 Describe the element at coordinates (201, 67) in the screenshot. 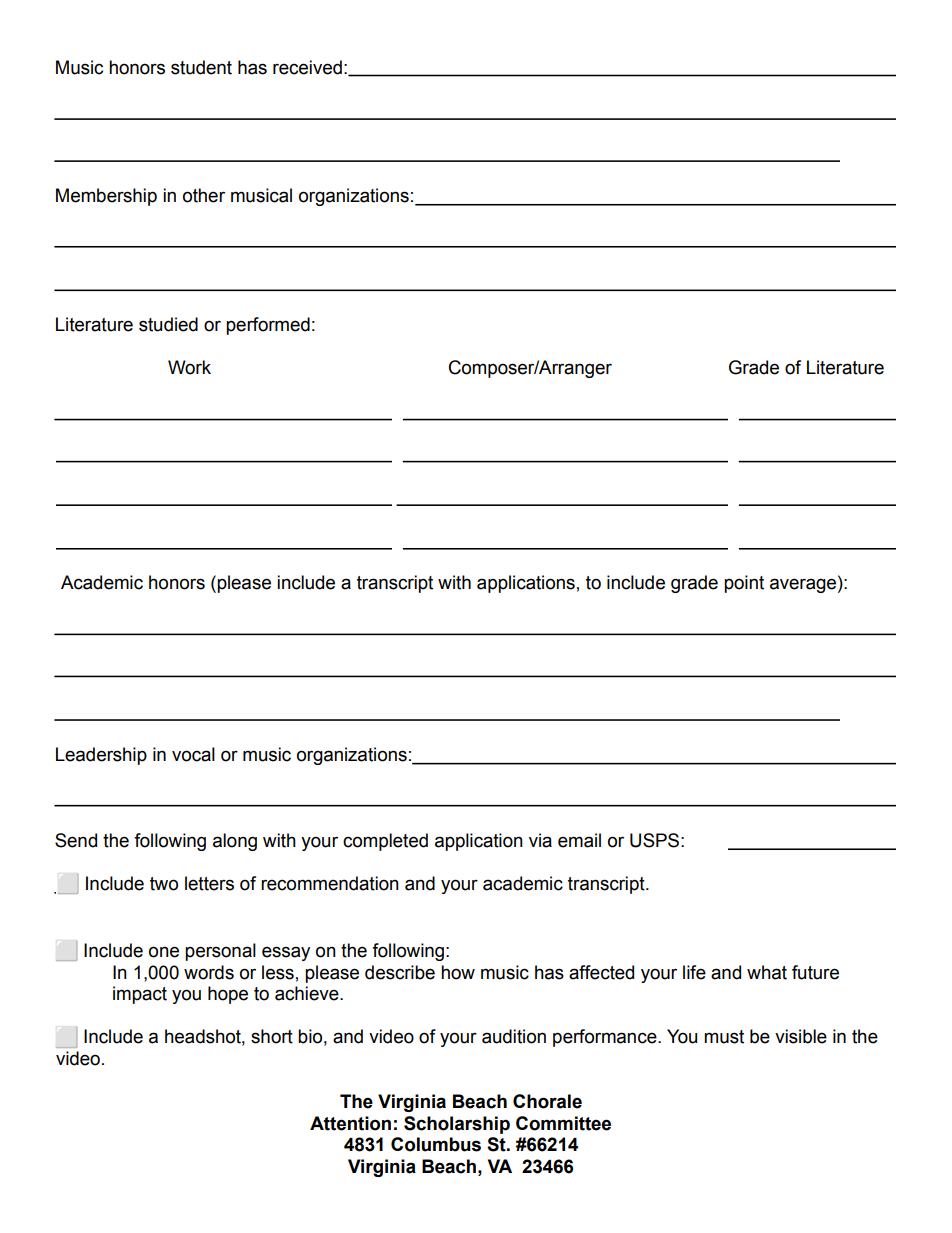

I see `student` at that location.
